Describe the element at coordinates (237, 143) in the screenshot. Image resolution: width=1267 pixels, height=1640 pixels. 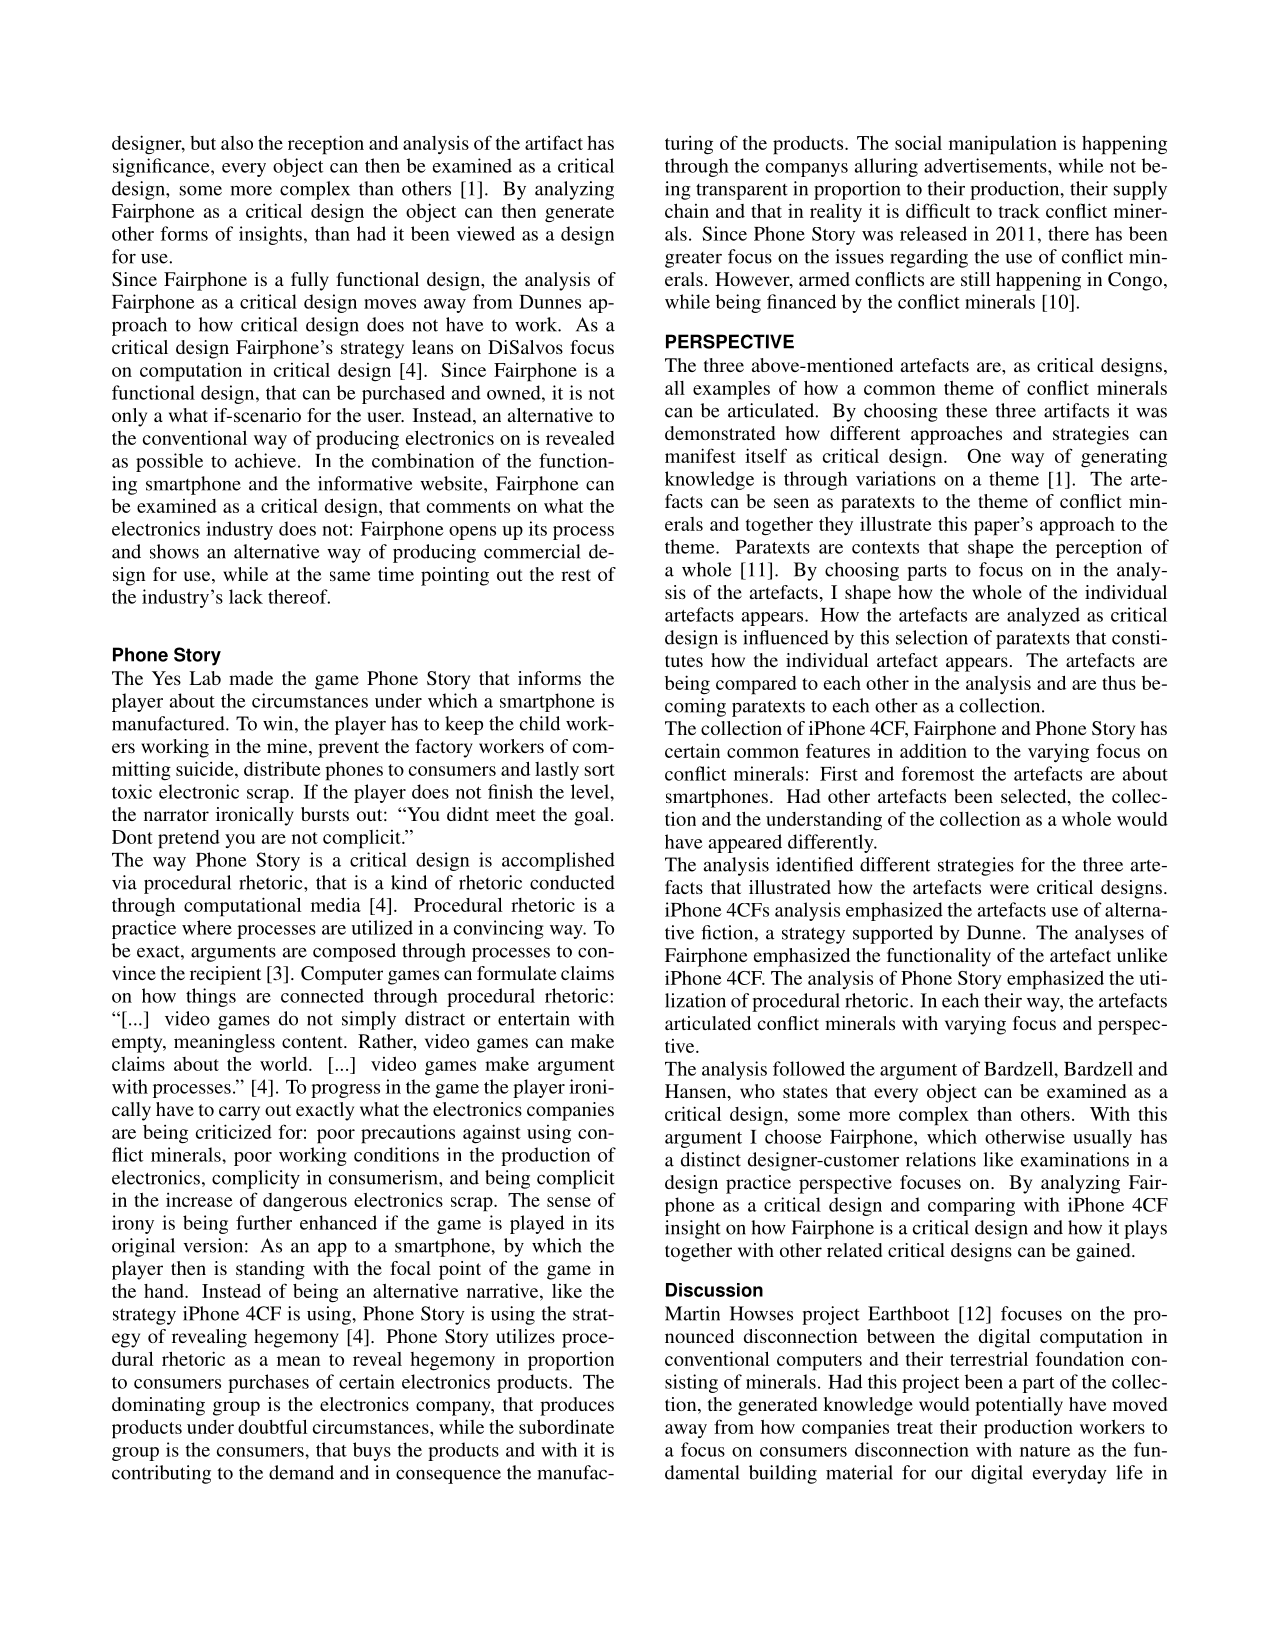
I see `also` at that location.
